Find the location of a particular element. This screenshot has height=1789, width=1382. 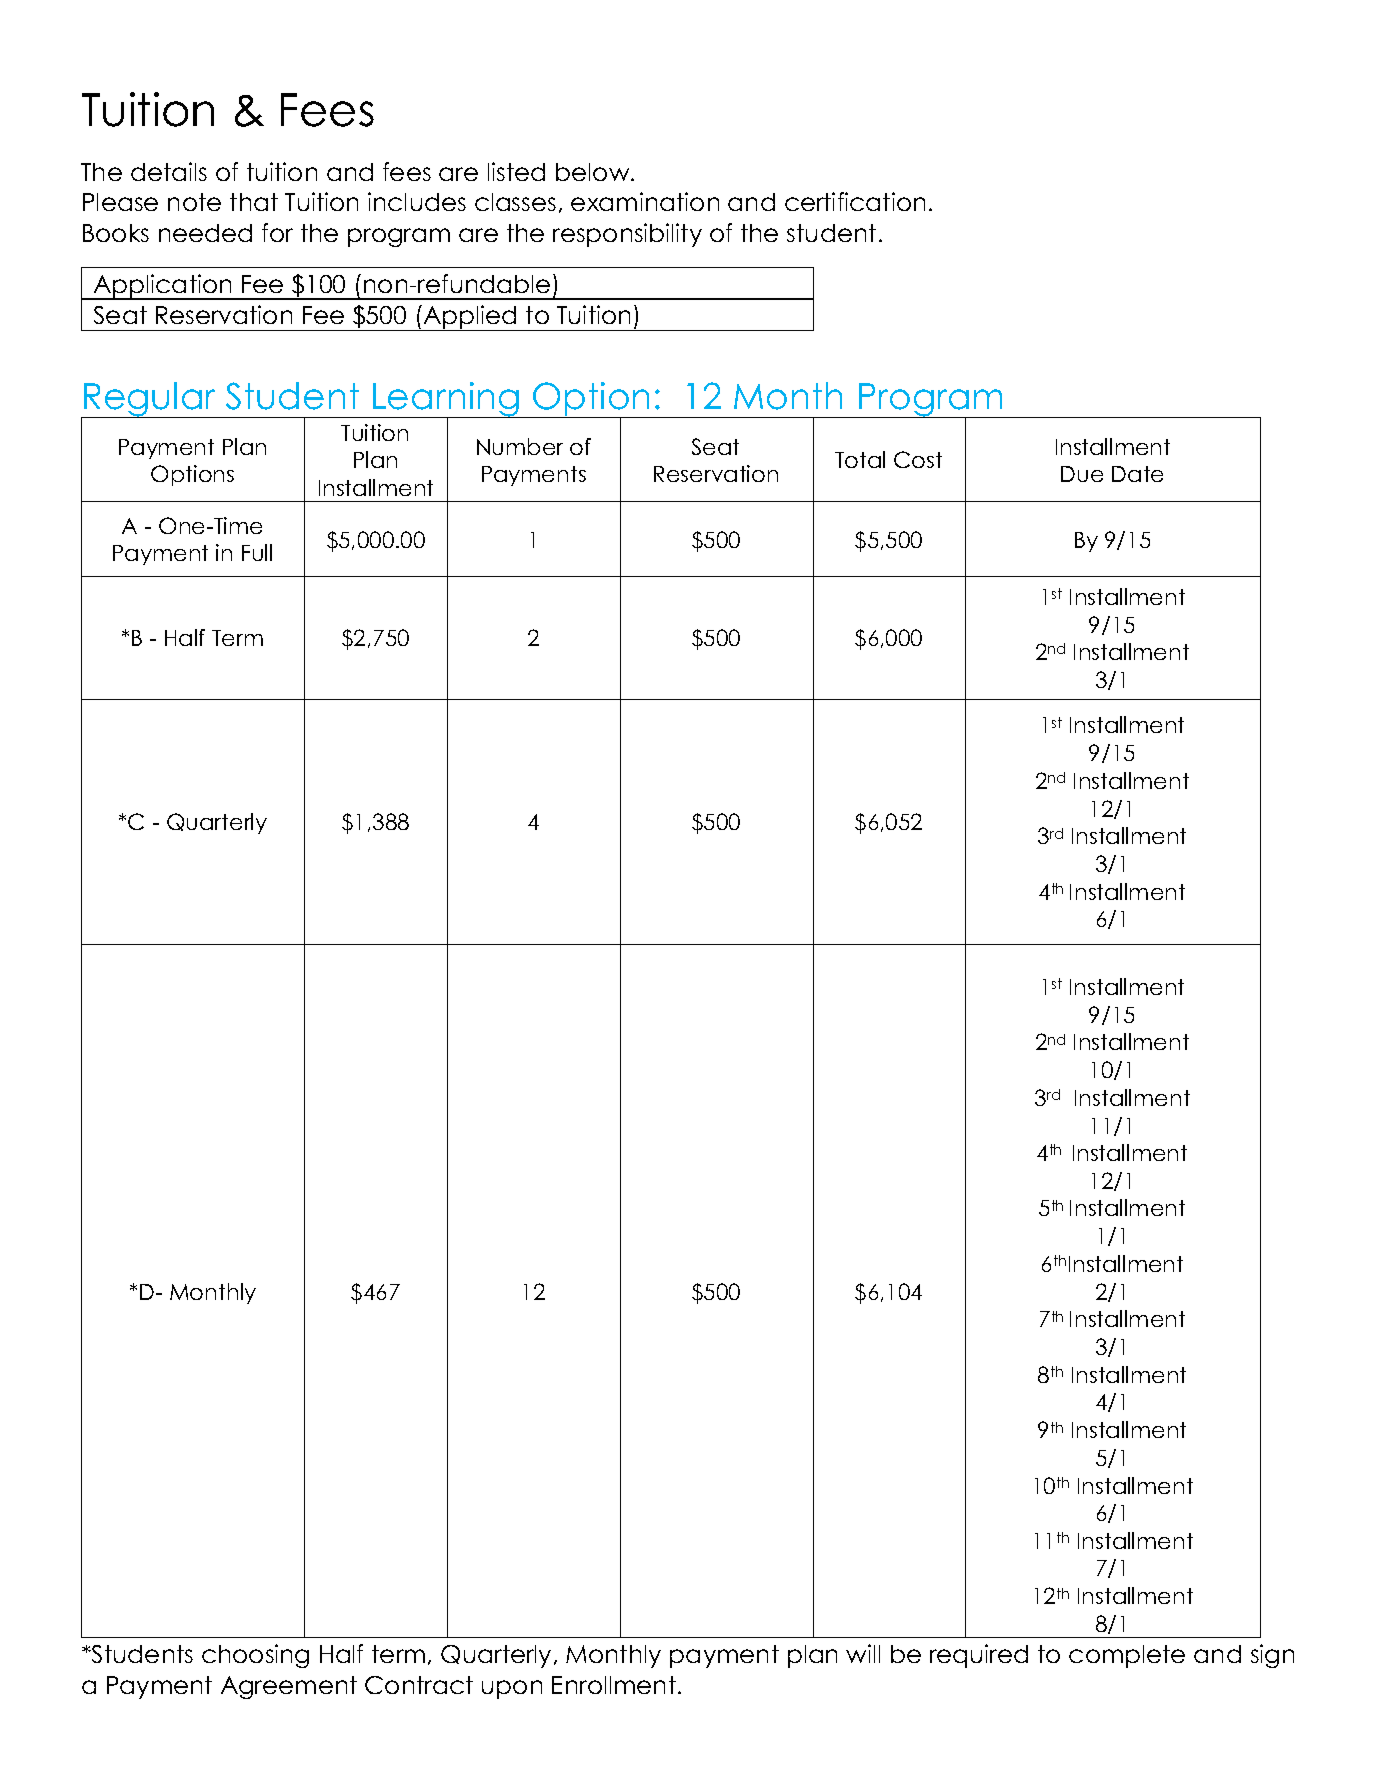

examination is located at coordinates (645, 201).
